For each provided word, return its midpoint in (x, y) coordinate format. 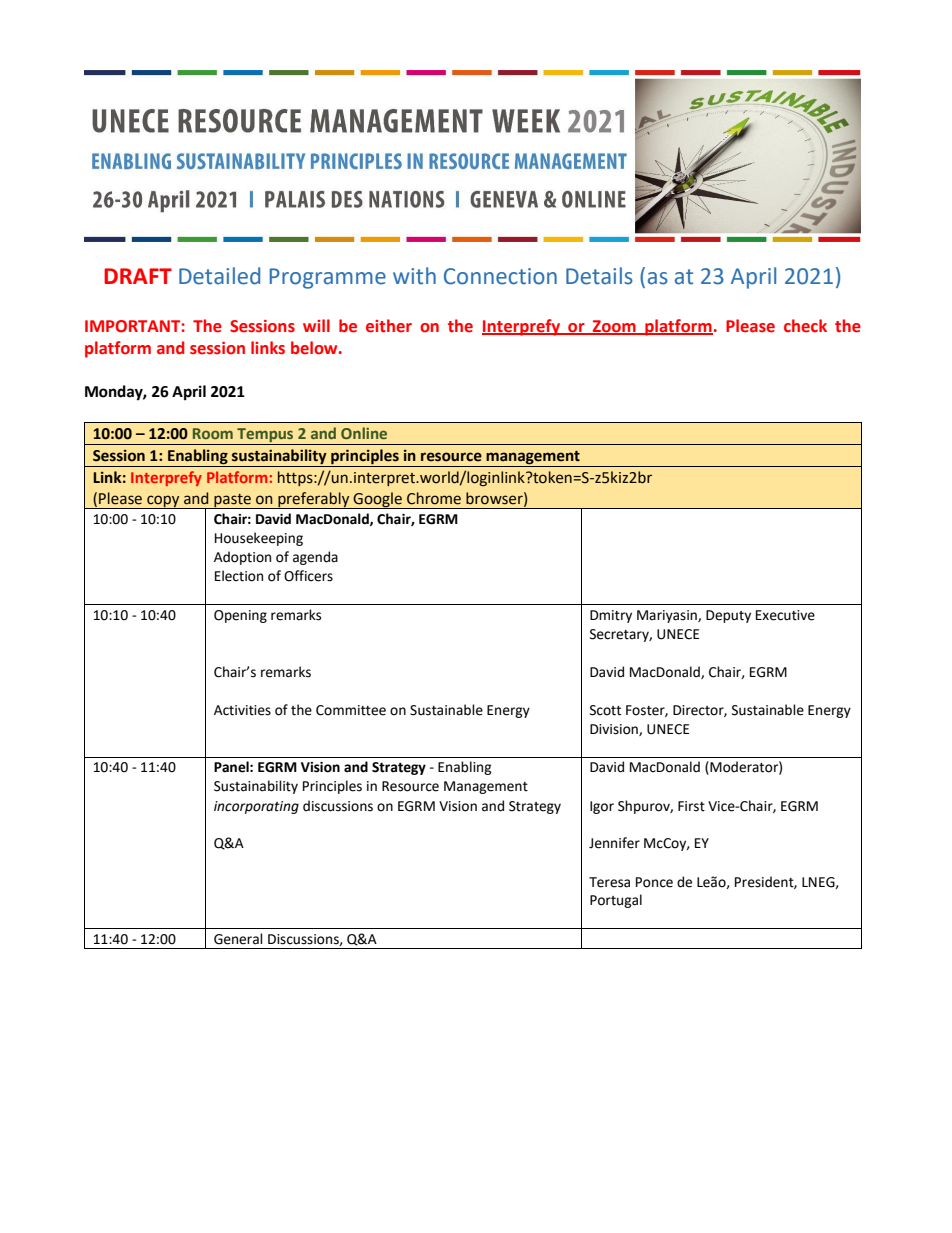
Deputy (728, 616)
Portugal (616, 901)
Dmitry (611, 616)
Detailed (219, 276)
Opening (240, 616)
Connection (500, 276)
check (805, 326)
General (238, 939)
